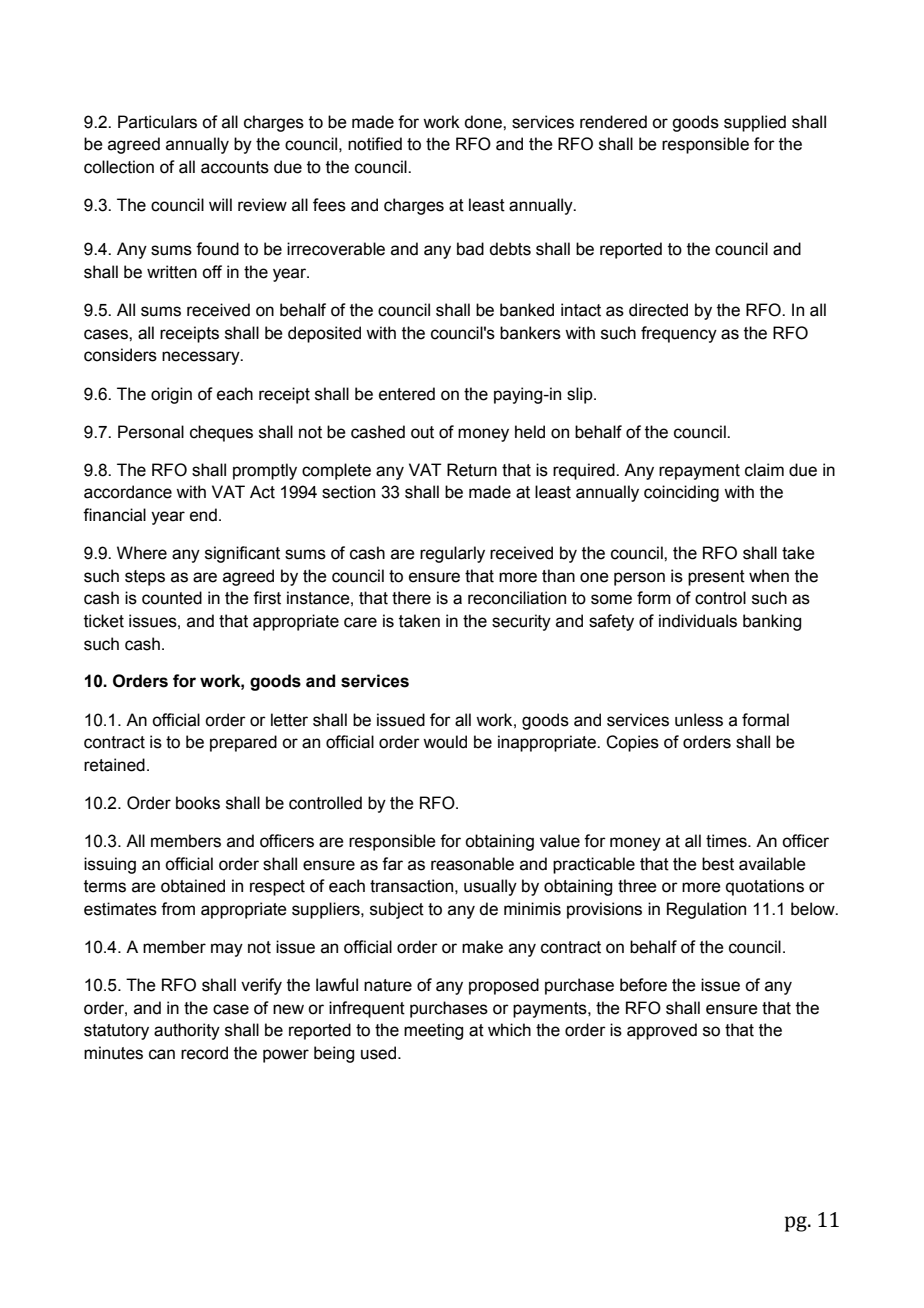 The image size is (924, 1308). I want to click on authority, so click(187, 1031).
